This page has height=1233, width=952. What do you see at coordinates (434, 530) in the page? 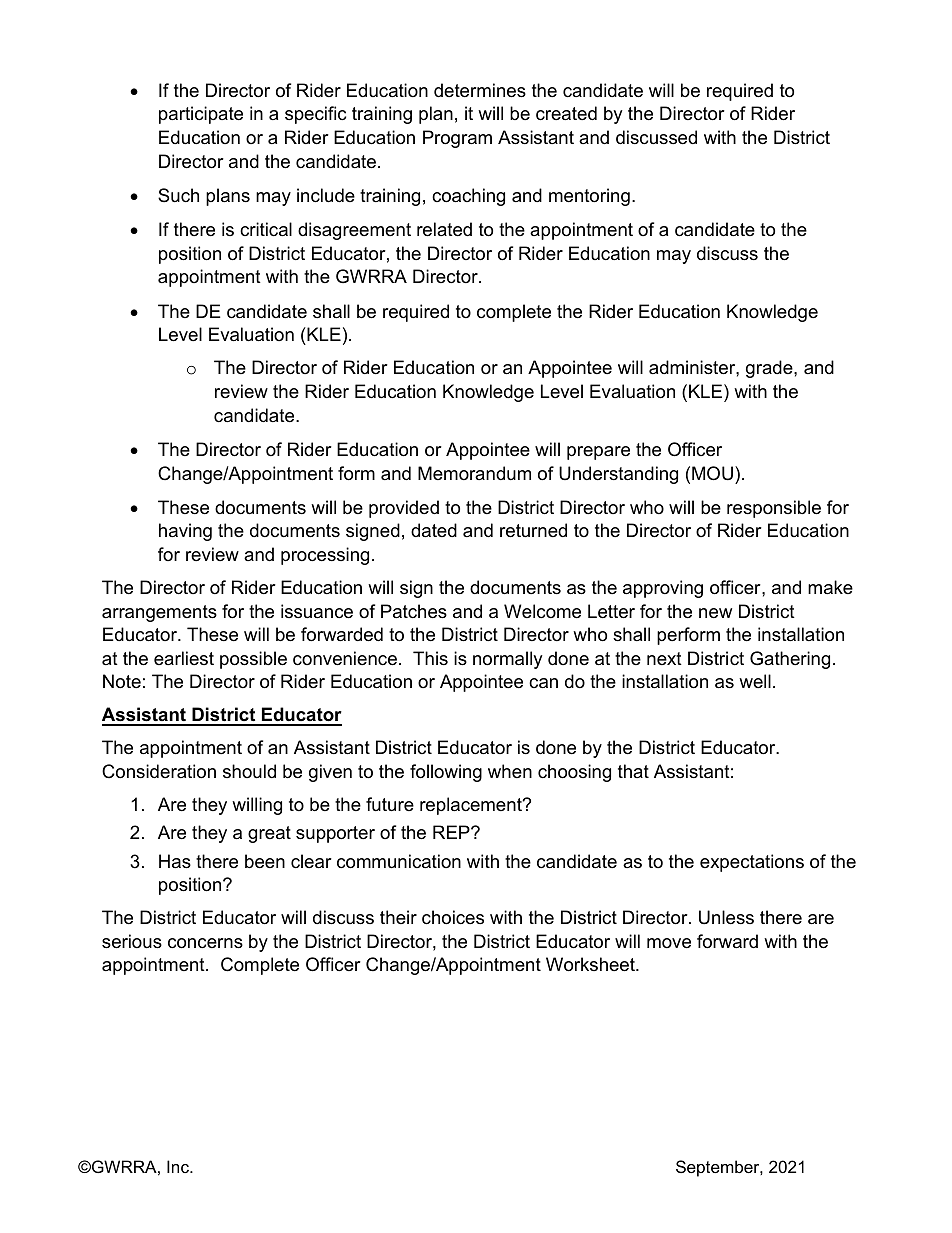
I see `dated` at bounding box center [434, 530].
